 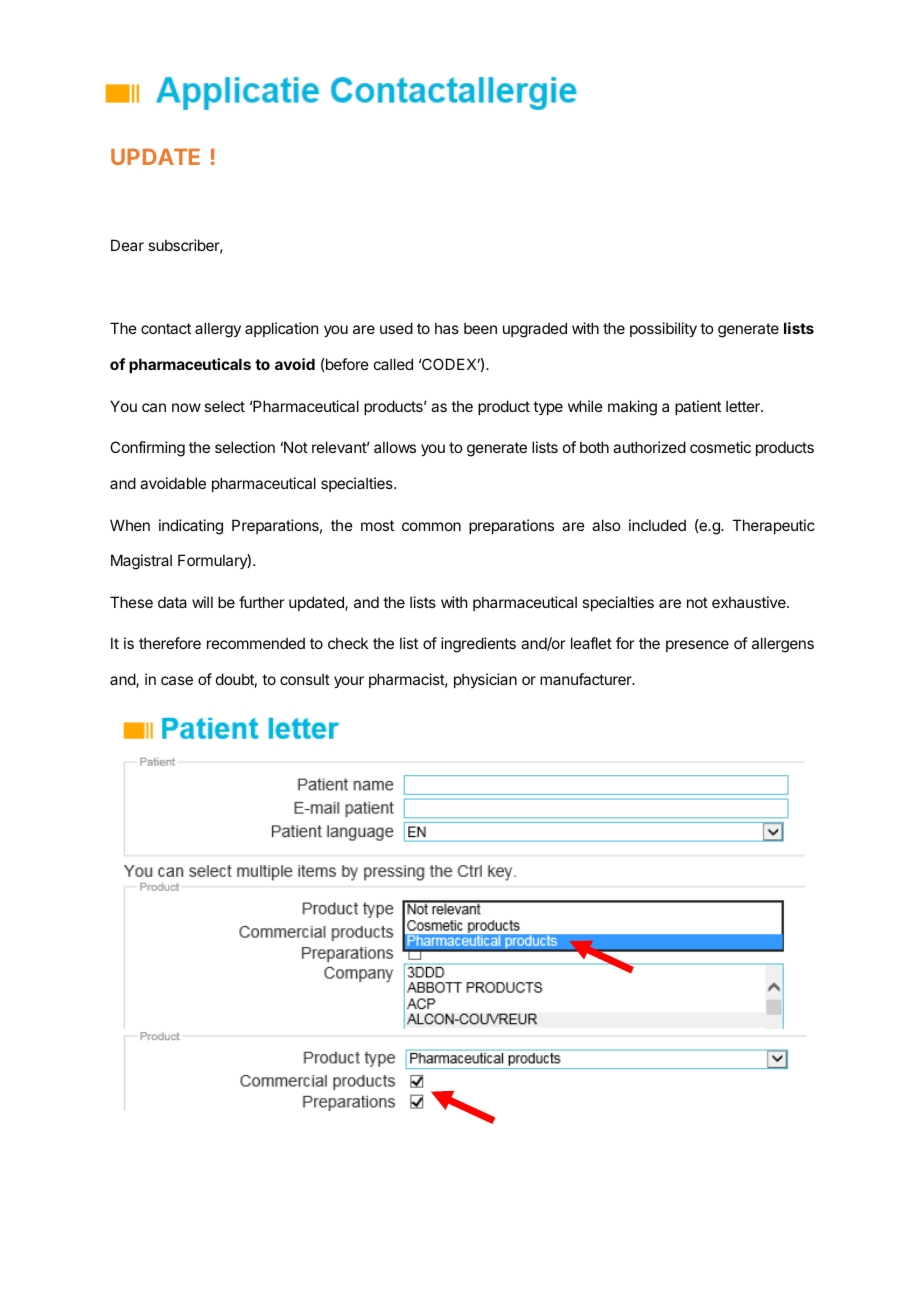 I want to click on allows, so click(x=395, y=447).
